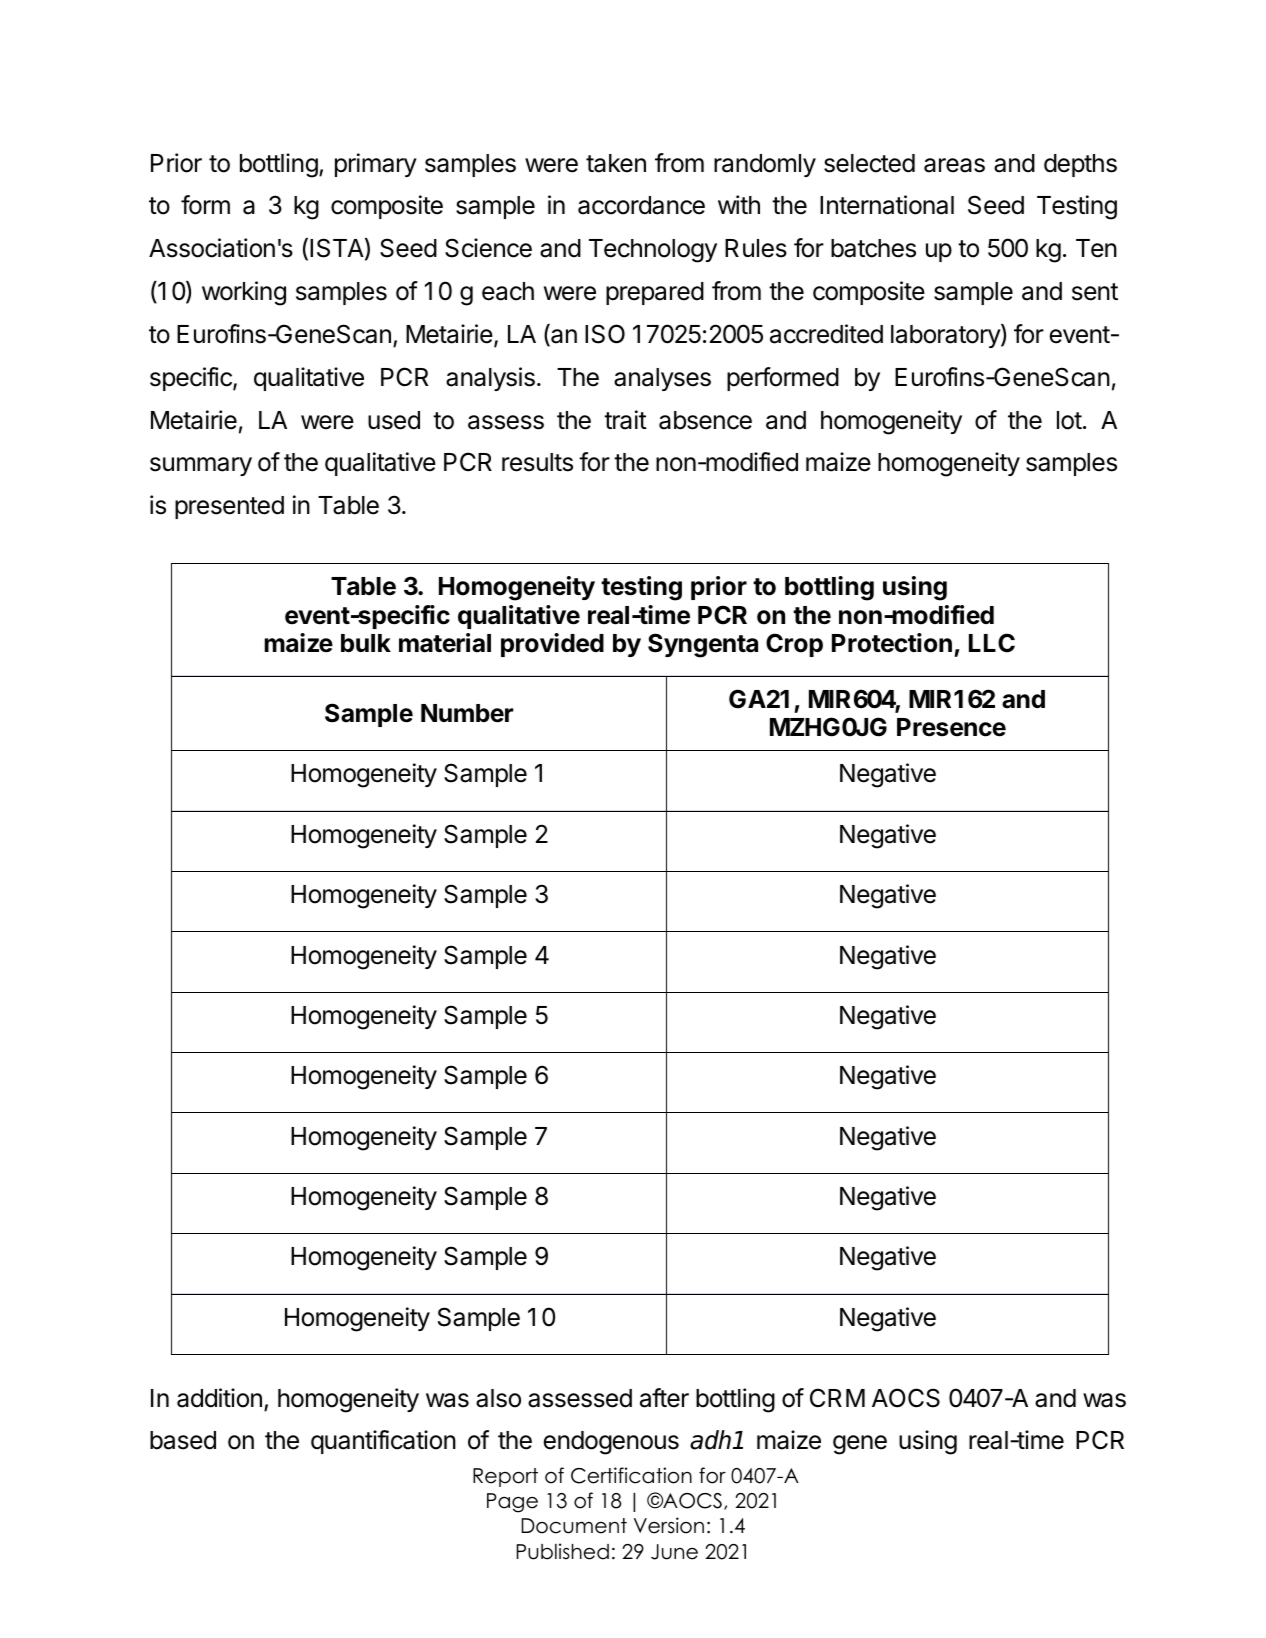  I want to click on areas, so click(954, 165).
